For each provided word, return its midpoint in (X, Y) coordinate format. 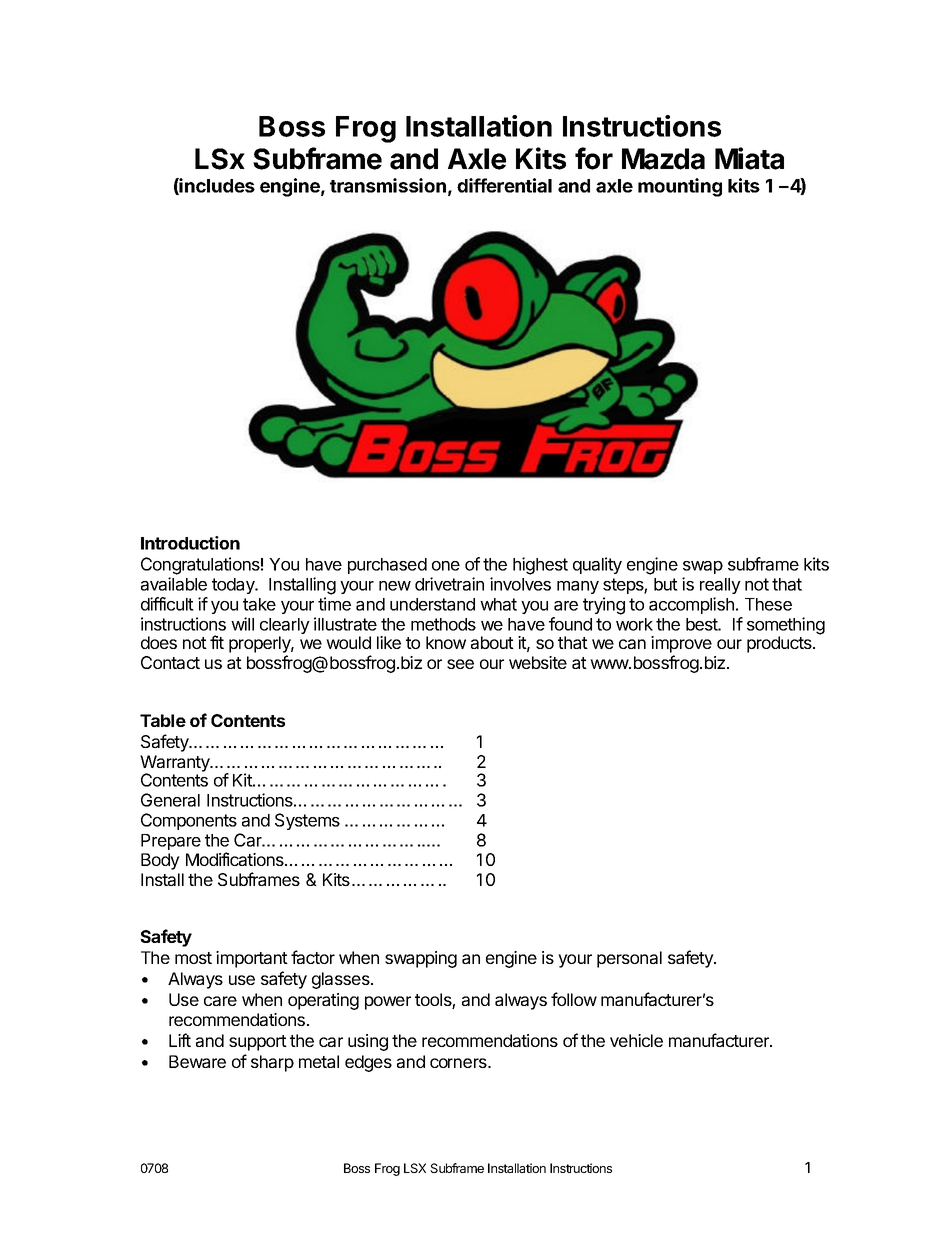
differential (504, 185)
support (258, 1043)
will (242, 624)
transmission (388, 185)
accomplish (691, 605)
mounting (680, 187)
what (498, 604)
